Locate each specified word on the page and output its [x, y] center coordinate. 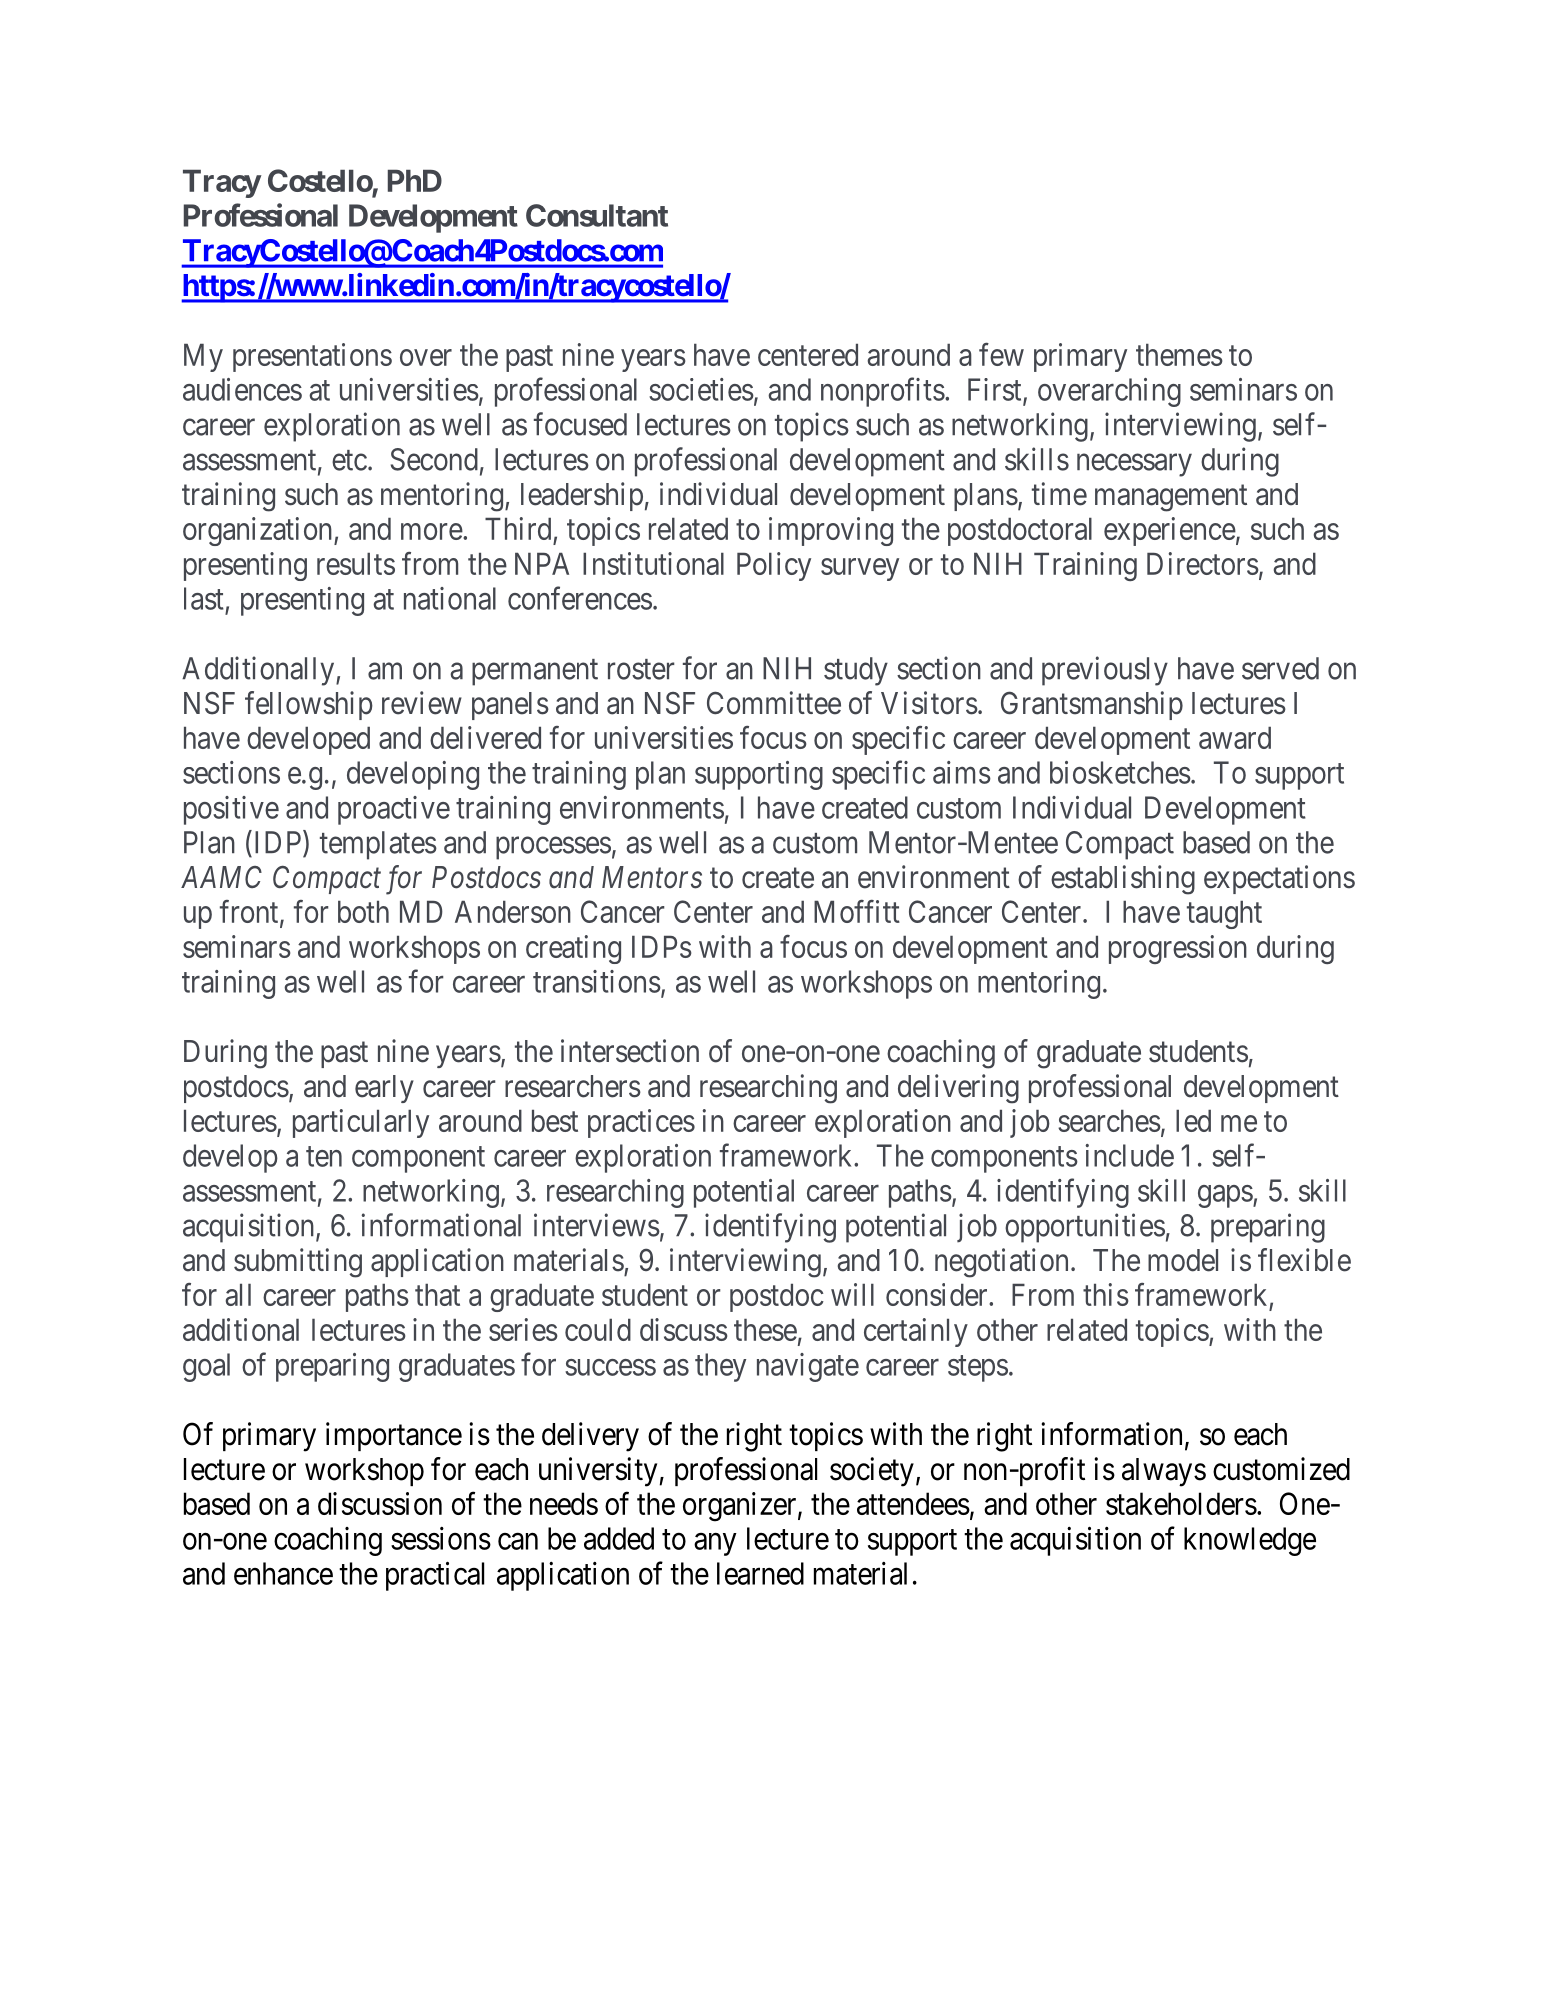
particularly [361, 1123]
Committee [774, 703]
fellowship [309, 705]
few [1001, 354]
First [996, 390]
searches [1109, 1120]
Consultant [597, 215]
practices [641, 1123]
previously [1105, 671]
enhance [283, 1573]
